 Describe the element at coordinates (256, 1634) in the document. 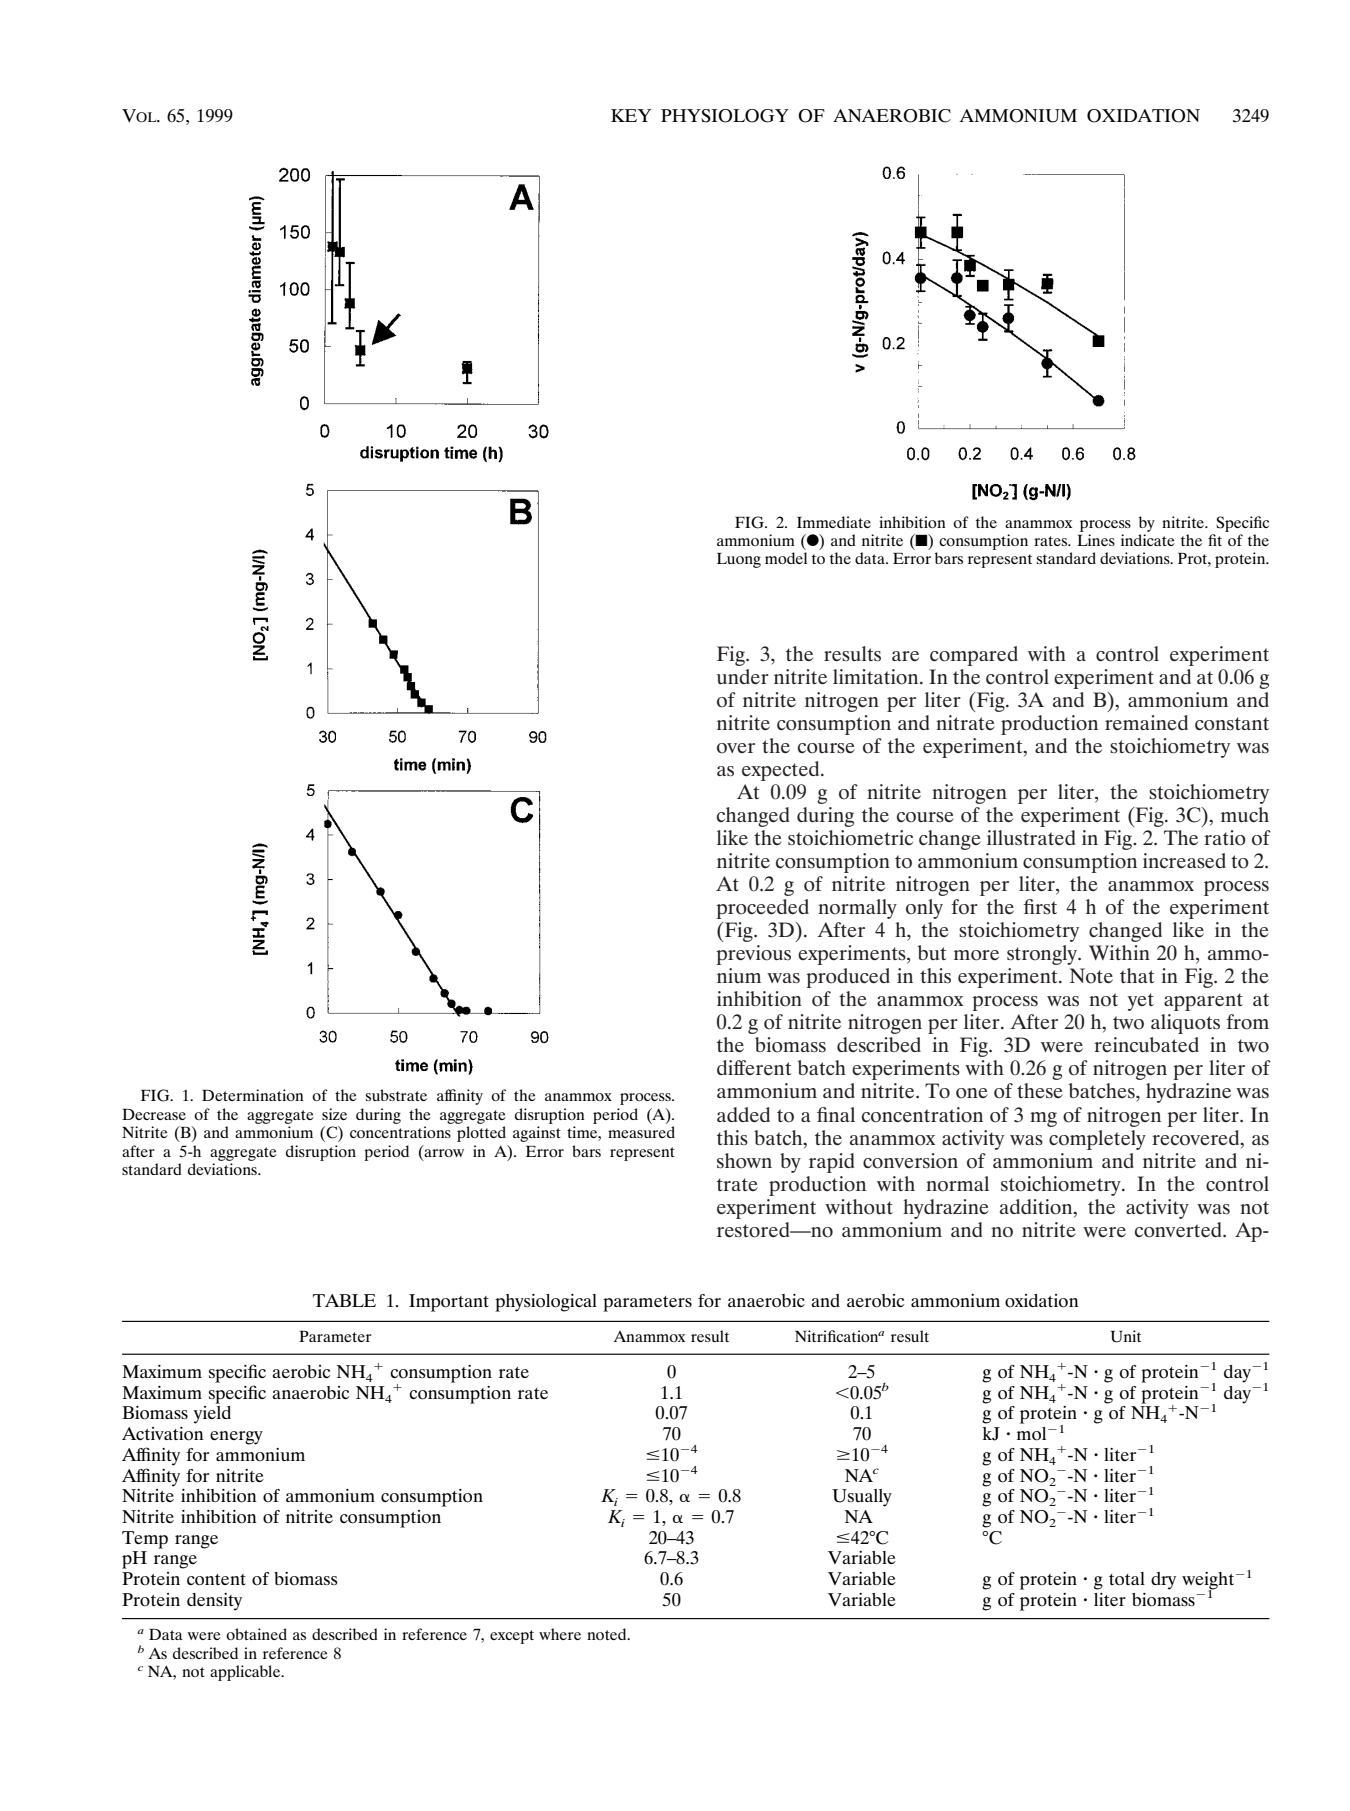

I see `obtained` at that location.
